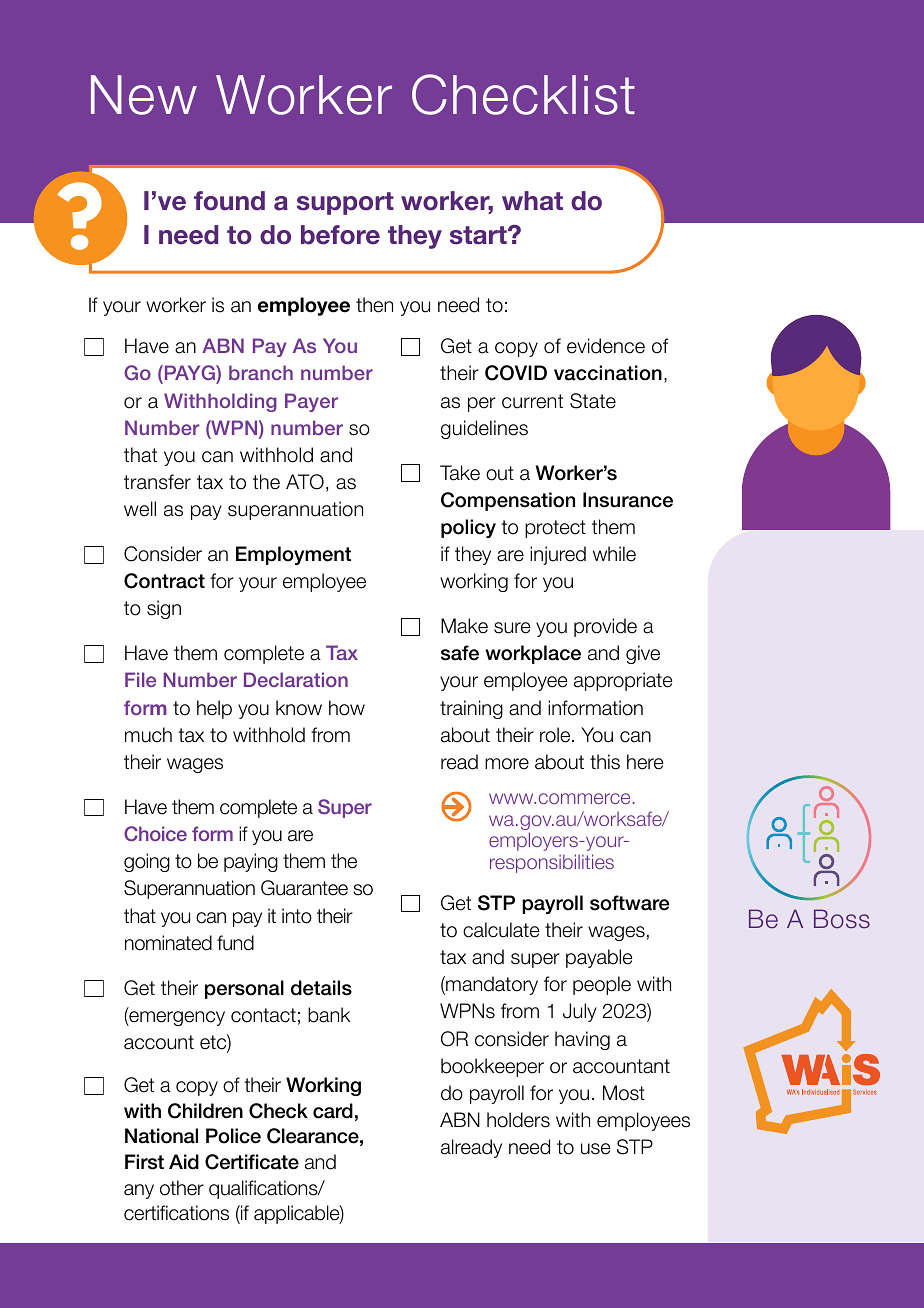  What do you see at coordinates (501, 930) in the screenshot?
I see `calculate` at bounding box center [501, 930].
